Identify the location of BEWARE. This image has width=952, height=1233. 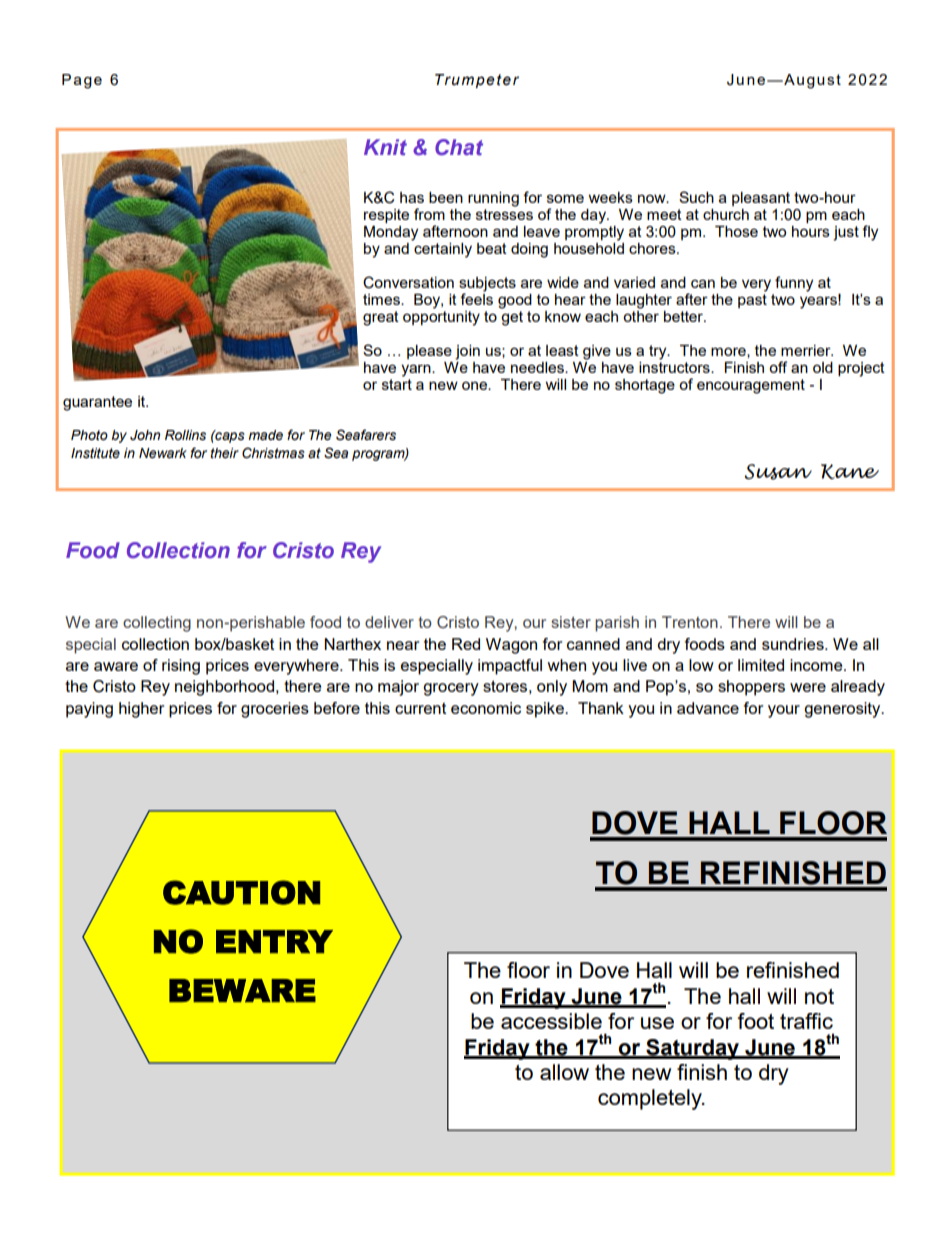
(242, 990).
